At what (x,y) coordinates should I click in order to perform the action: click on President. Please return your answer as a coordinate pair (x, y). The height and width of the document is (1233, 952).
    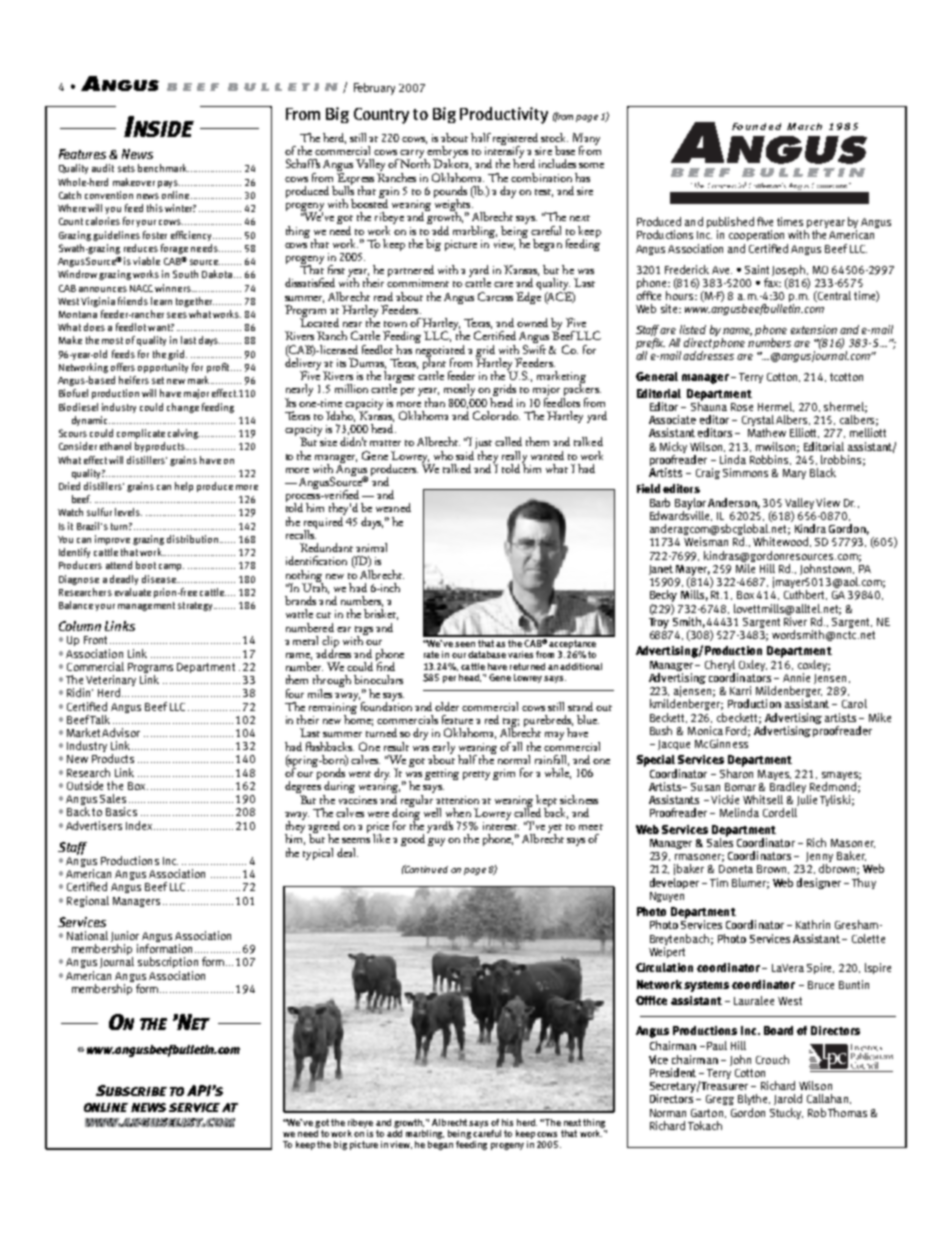
    Looking at the image, I should click on (673, 1072).
